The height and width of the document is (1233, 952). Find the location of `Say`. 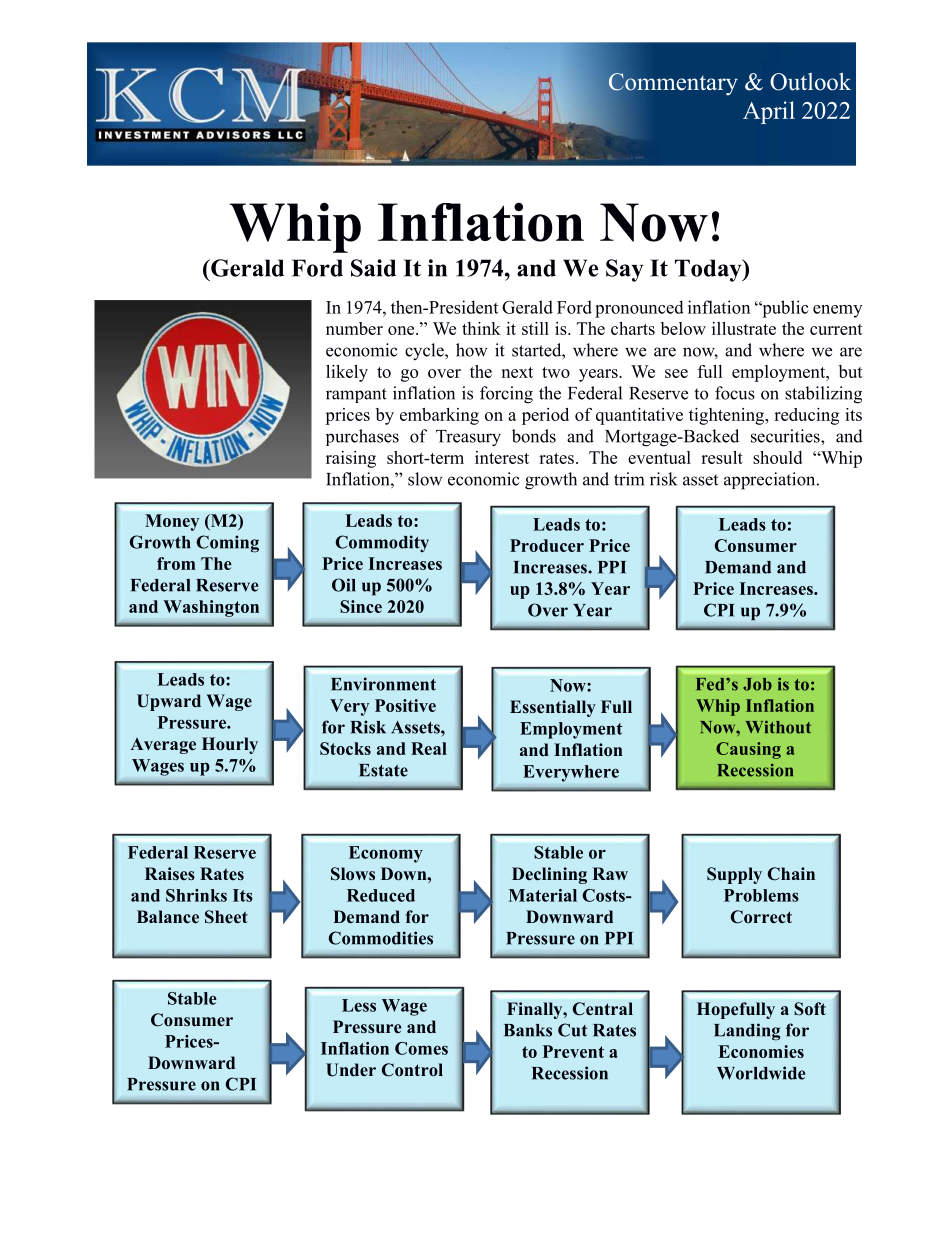

Say is located at coordinates (624, 270).
